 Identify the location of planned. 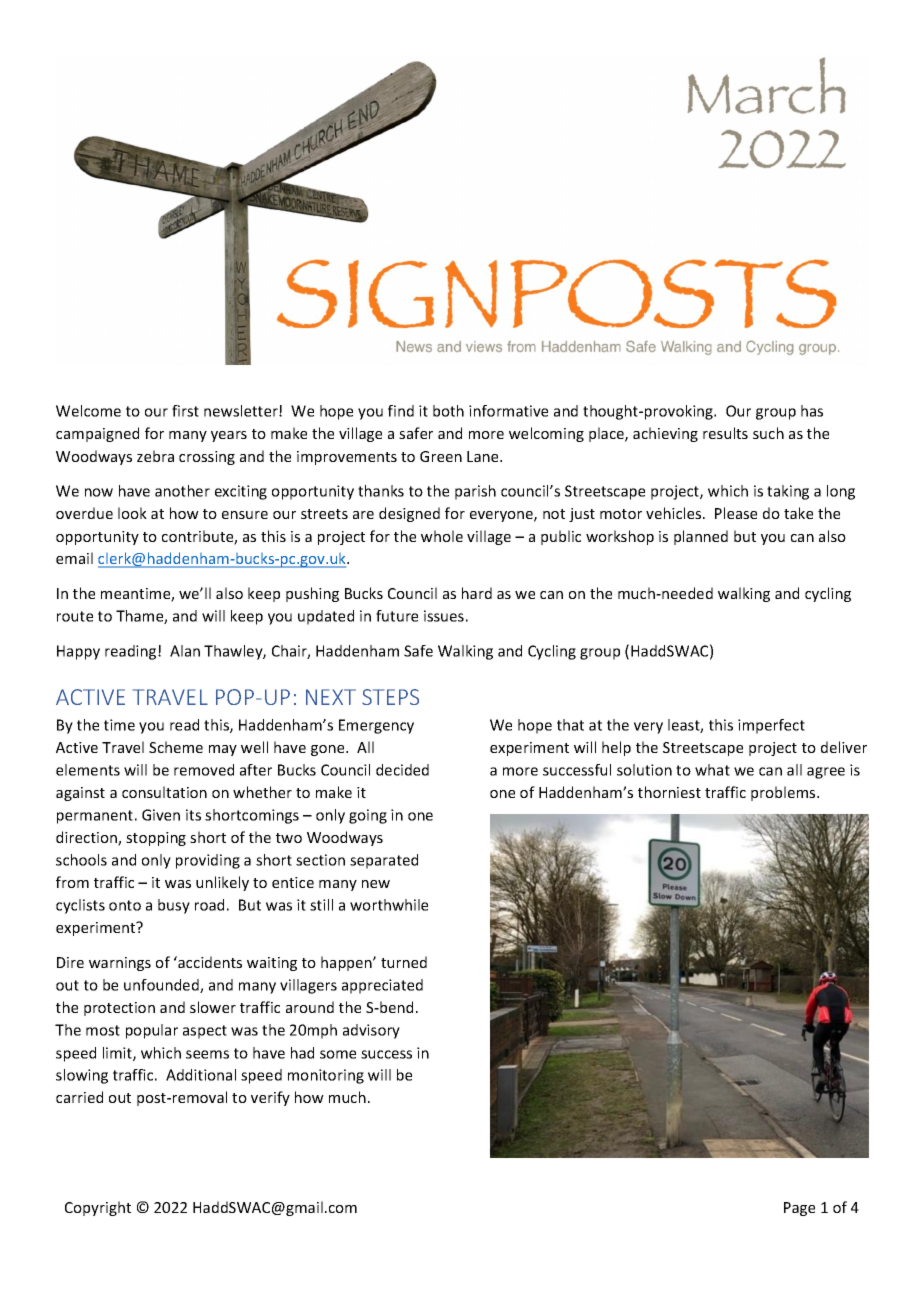
(701, 537).
